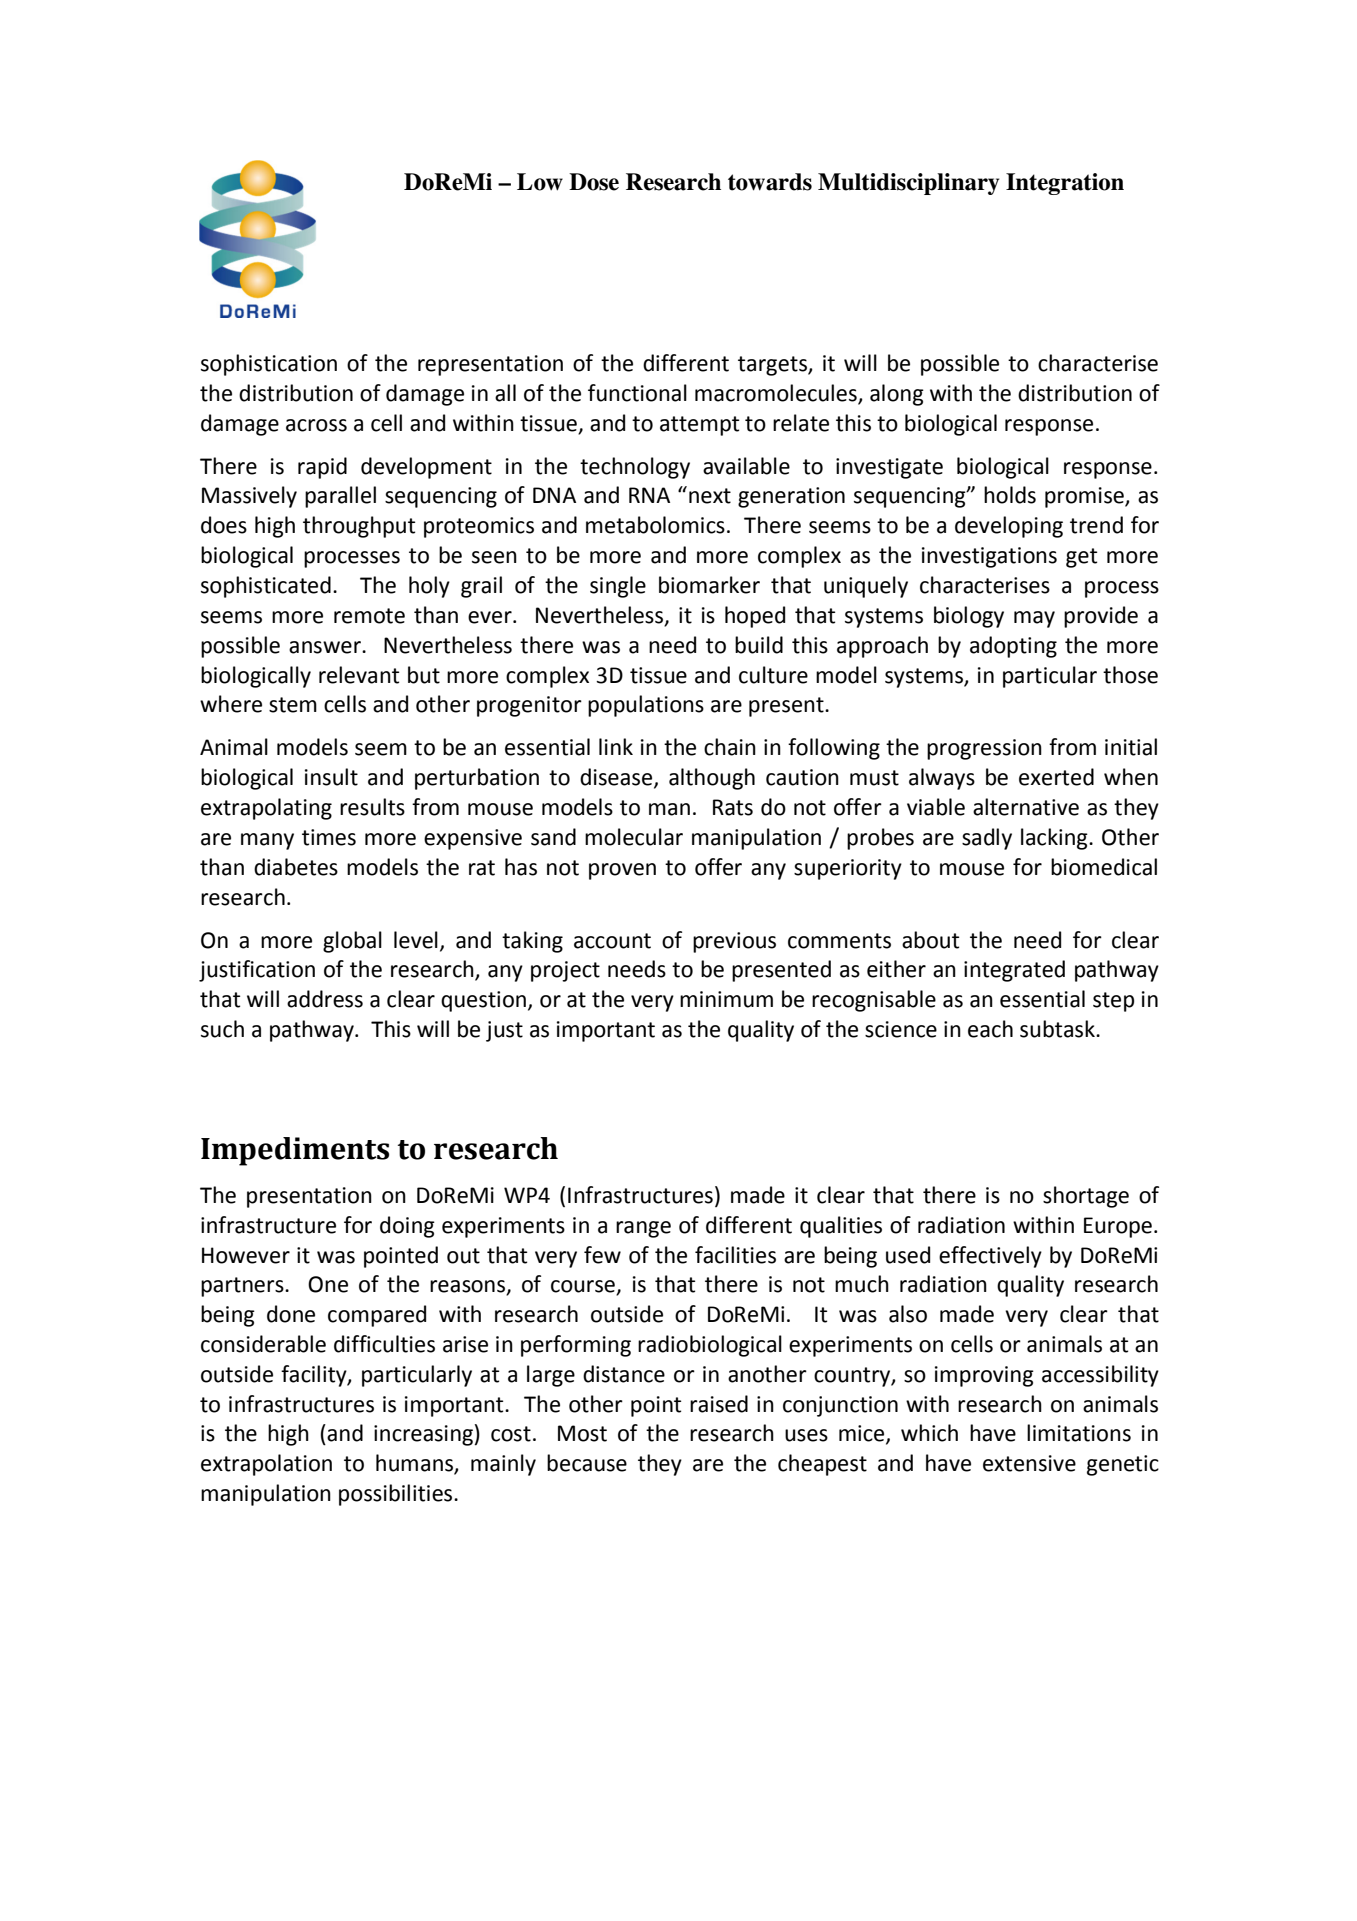 This screenshot has width=1357, height=1921. What do you see at coordinates (266, 1465) in the screenshot?
I see `extrapolation` at bounding box center [266, 1465].
